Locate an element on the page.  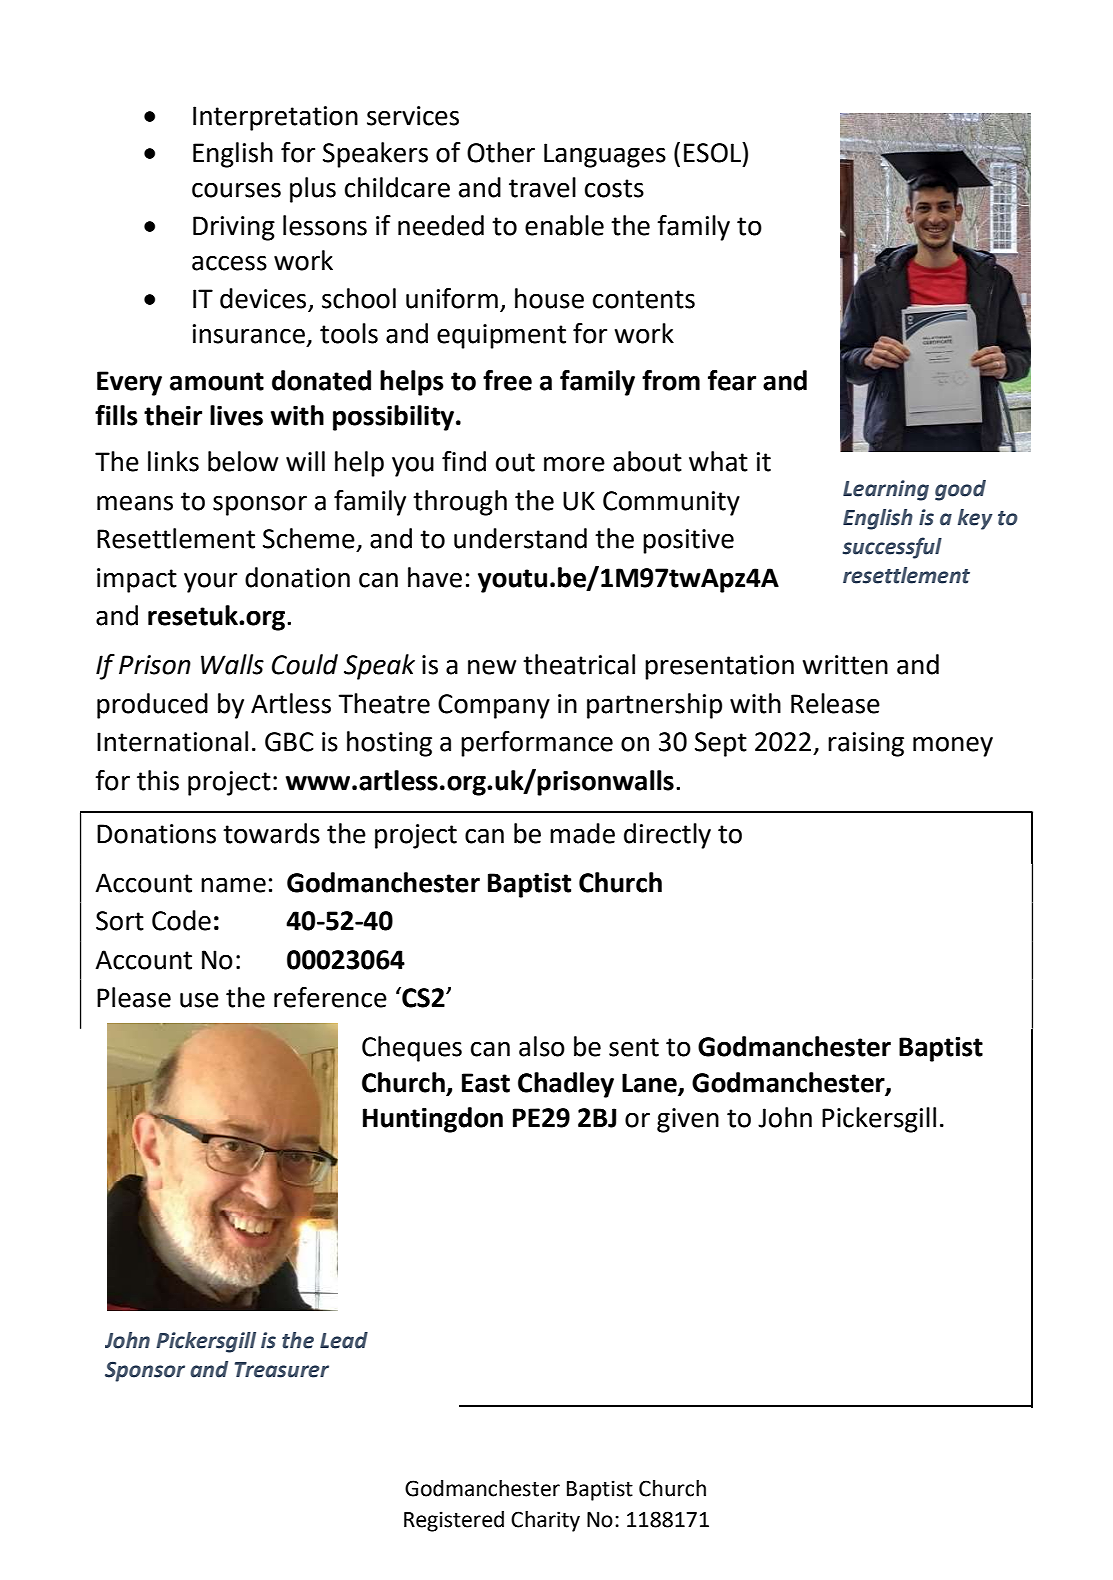
costs is located at coordinates (614, 188).
